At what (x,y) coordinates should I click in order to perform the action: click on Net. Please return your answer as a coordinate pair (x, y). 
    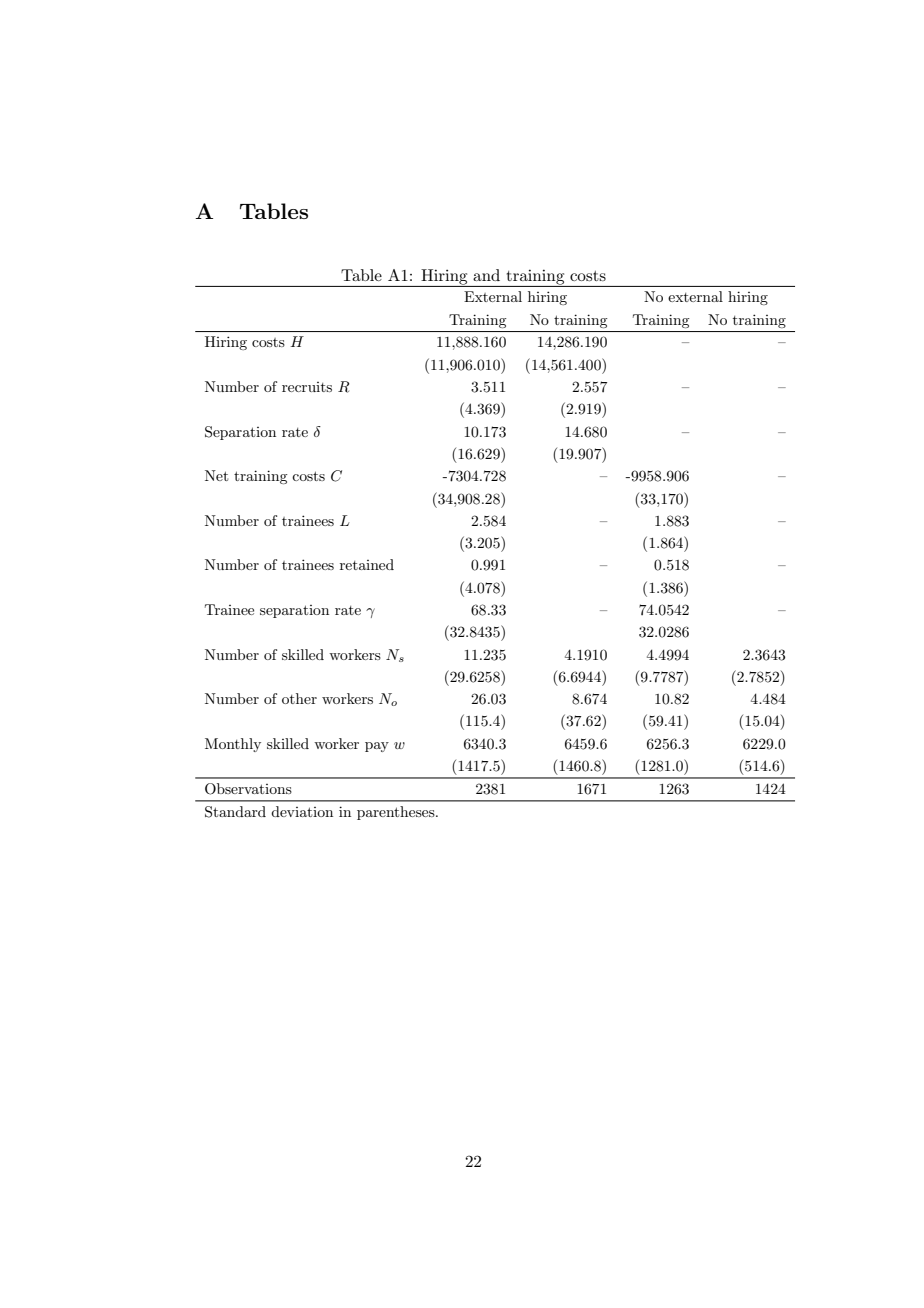
    Looking at the image, I should click on (216, 475).
